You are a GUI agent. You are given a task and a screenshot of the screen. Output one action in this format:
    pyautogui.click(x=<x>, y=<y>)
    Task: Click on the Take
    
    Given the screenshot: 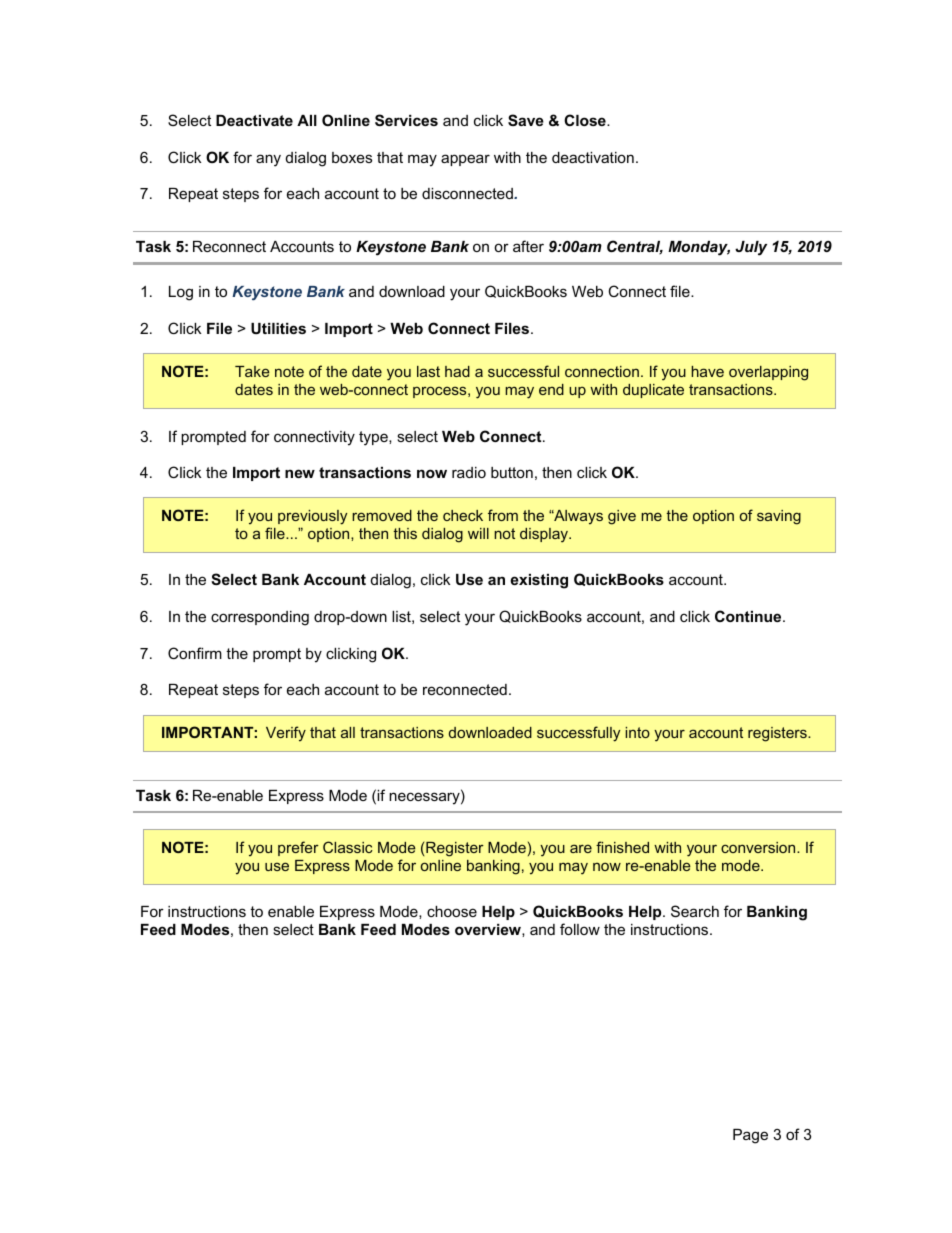 What is the action you would take?
    pyautogui.click(x=252, y=371)
